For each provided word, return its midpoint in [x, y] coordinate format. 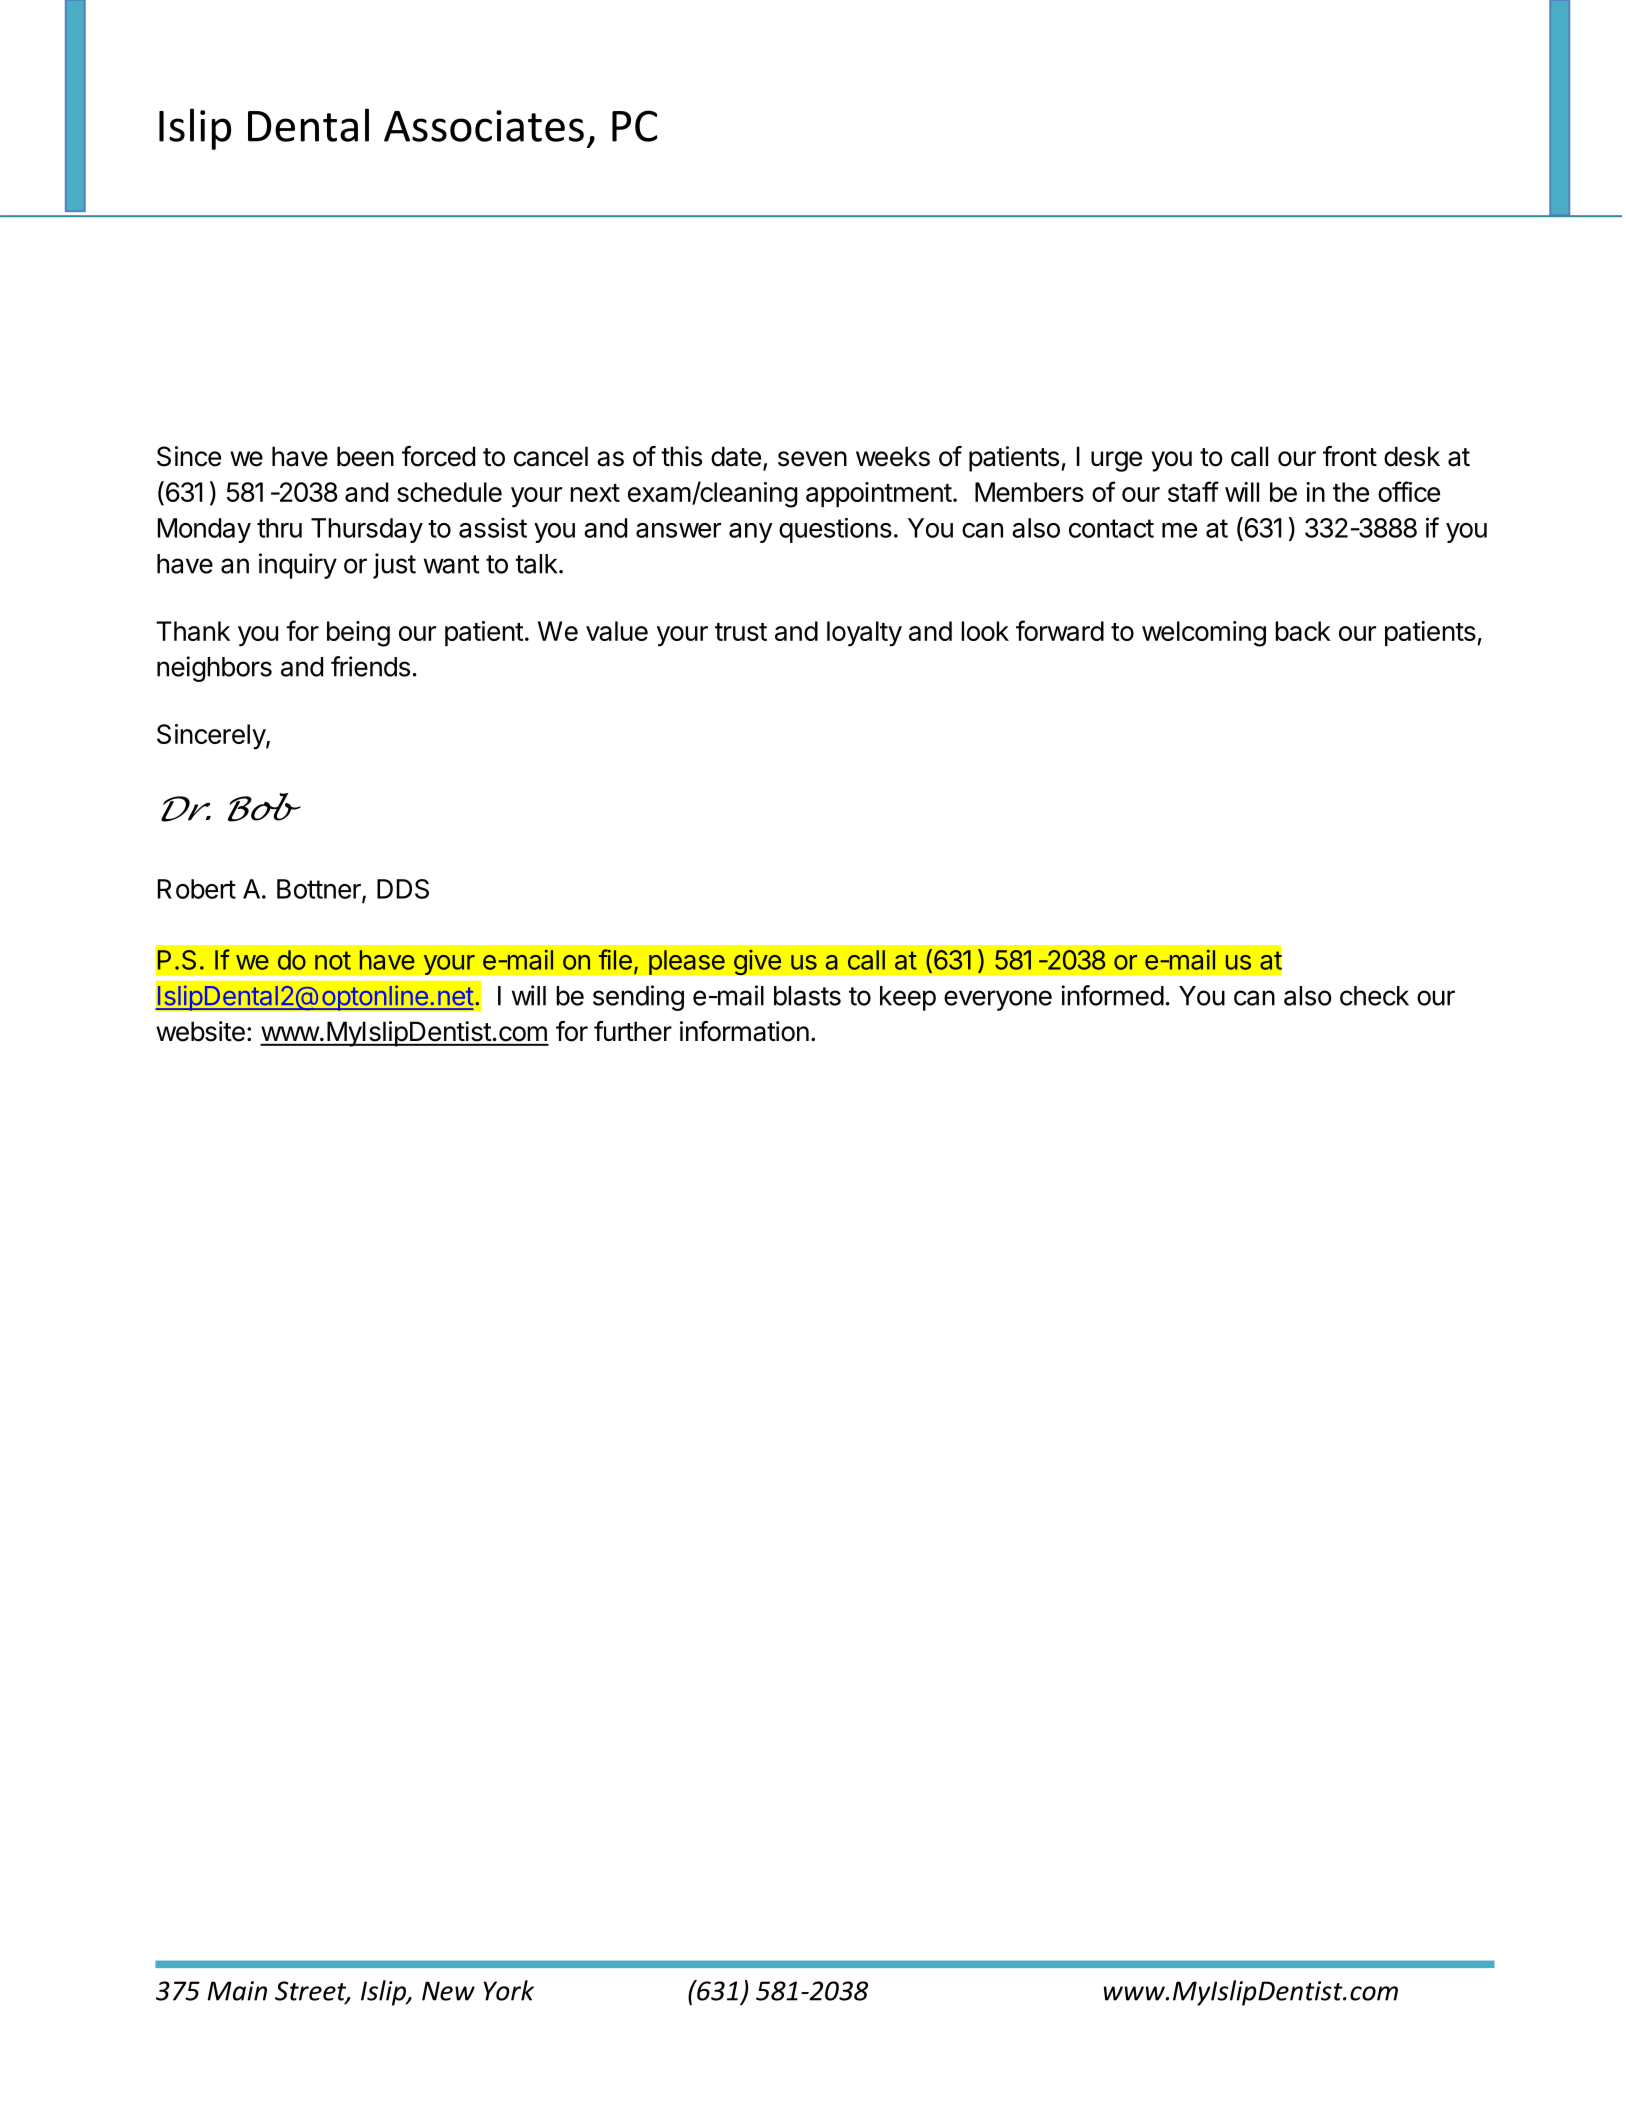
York [509, 1990]
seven [812, 459]
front [1350, 456]
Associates [484, 126]
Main [237, 1991]
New [448, 1991]
